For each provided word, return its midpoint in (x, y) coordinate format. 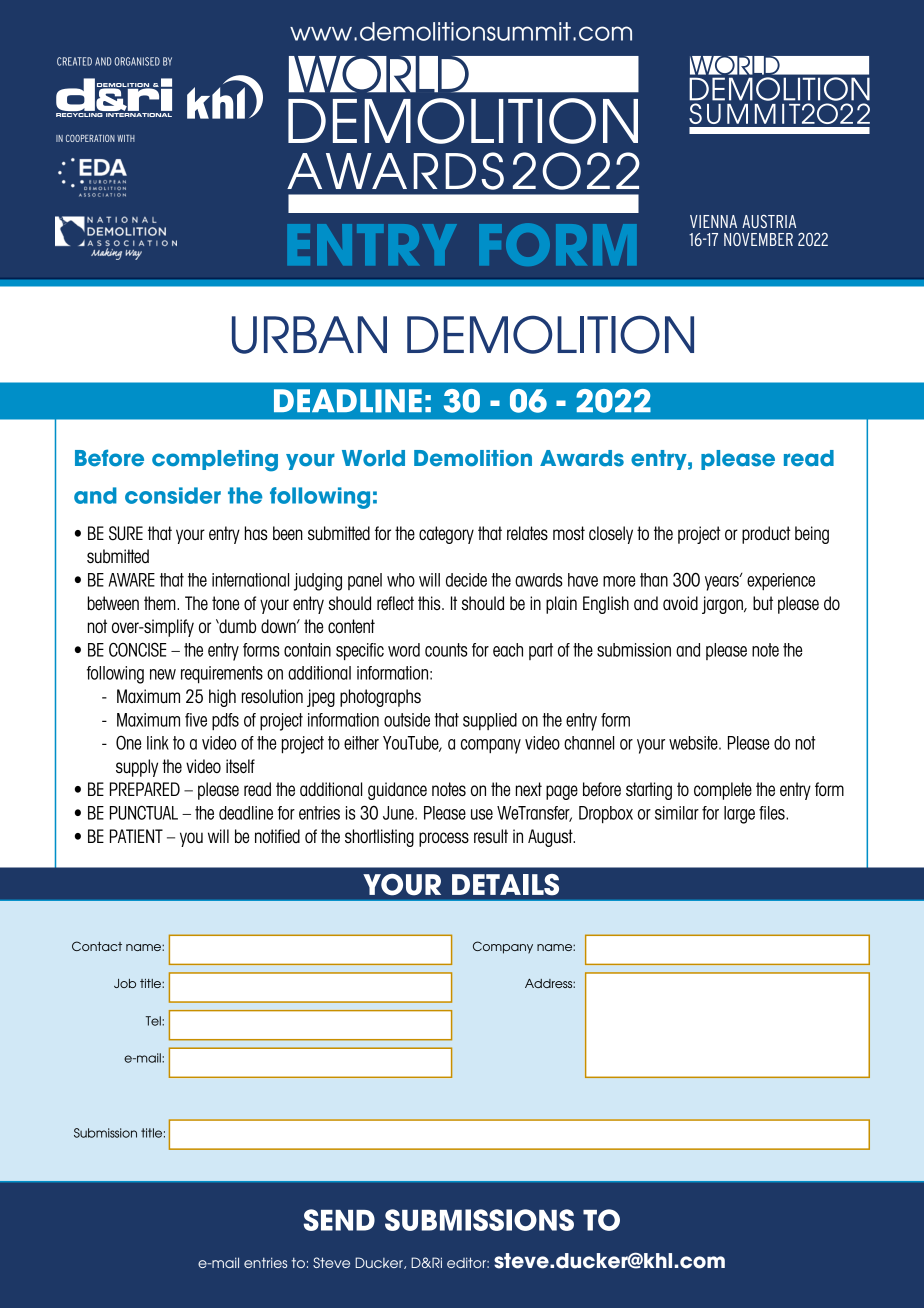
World (373, 458)
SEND (339, 1220)
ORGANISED (137, 61)
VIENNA (713, 221)
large (739, 815)
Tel (154, 1021)
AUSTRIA (769, 221)
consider (173, 495)
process (444, 839)
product (766, 535)
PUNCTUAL (144, 812)
